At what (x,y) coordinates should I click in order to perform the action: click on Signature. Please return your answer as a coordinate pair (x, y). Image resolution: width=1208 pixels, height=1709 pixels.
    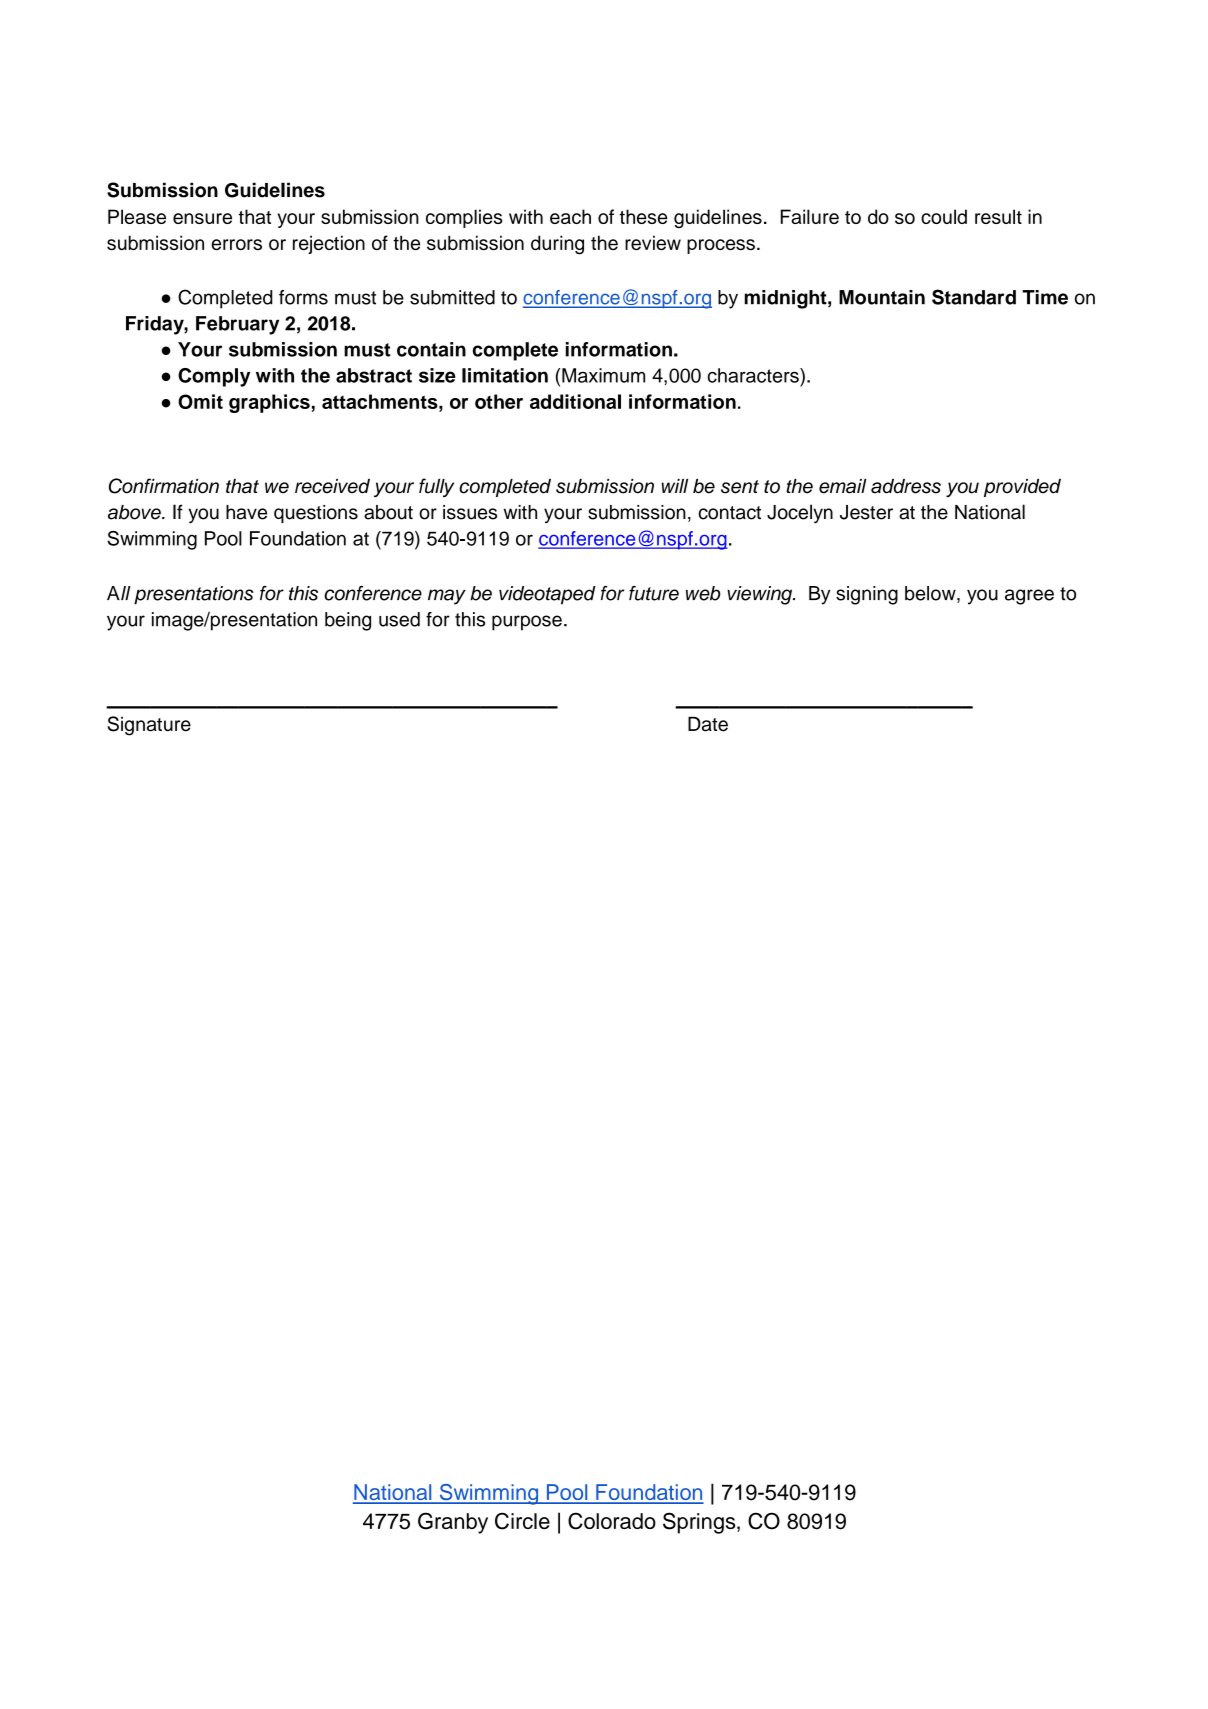
    Looking at the image, I should click on (149, 726).
